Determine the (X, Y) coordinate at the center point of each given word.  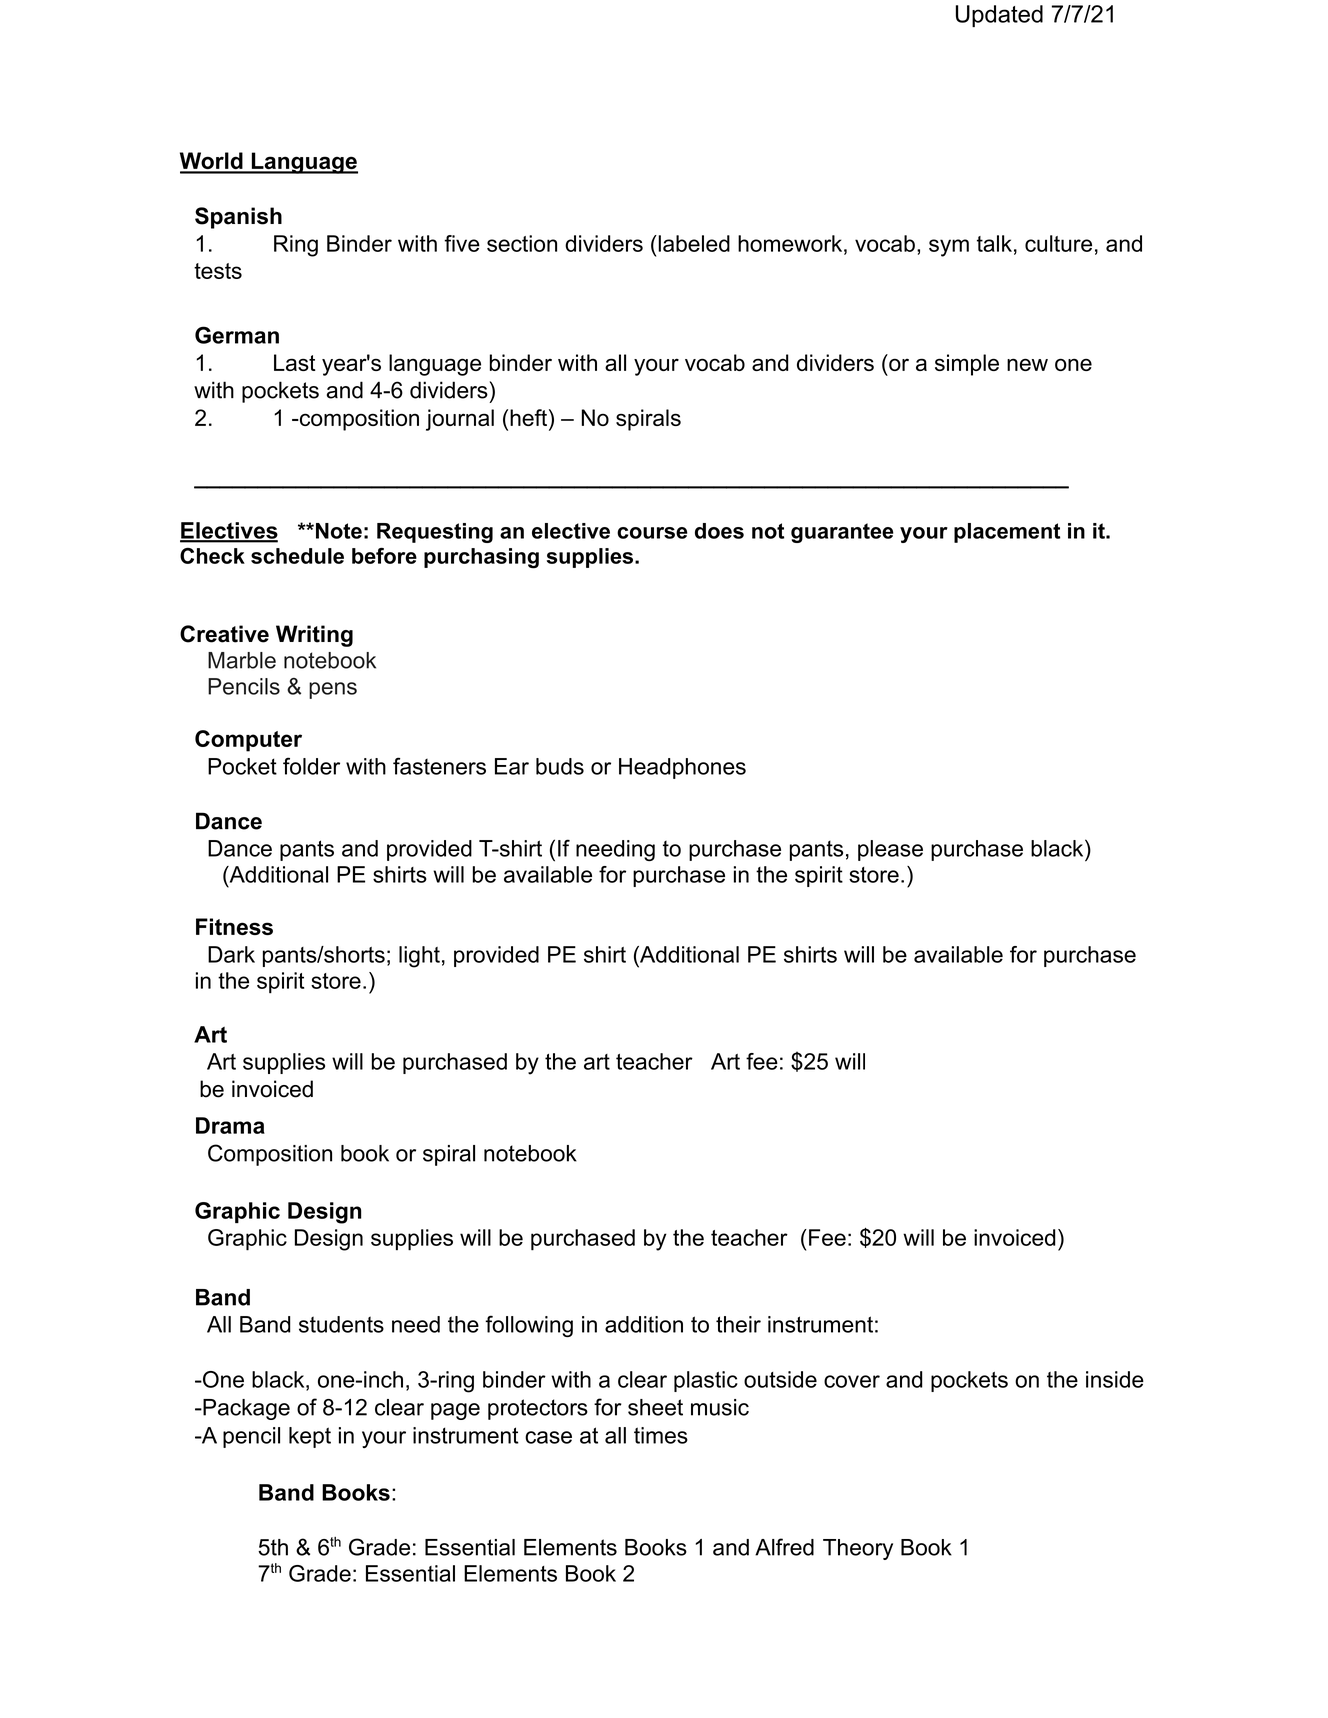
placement (1007, 533)
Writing (314, 636)
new (1027, 364)
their (738, 1324)
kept (310, 1437)
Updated (999, 16)
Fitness (234, 926)
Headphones (682, 768)
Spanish (238, 218)
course (652, 533)
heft (528, 417)
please (890, 850)
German (237, 335)
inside (1115, 1379)
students (341, 1324)
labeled (693, 243)
